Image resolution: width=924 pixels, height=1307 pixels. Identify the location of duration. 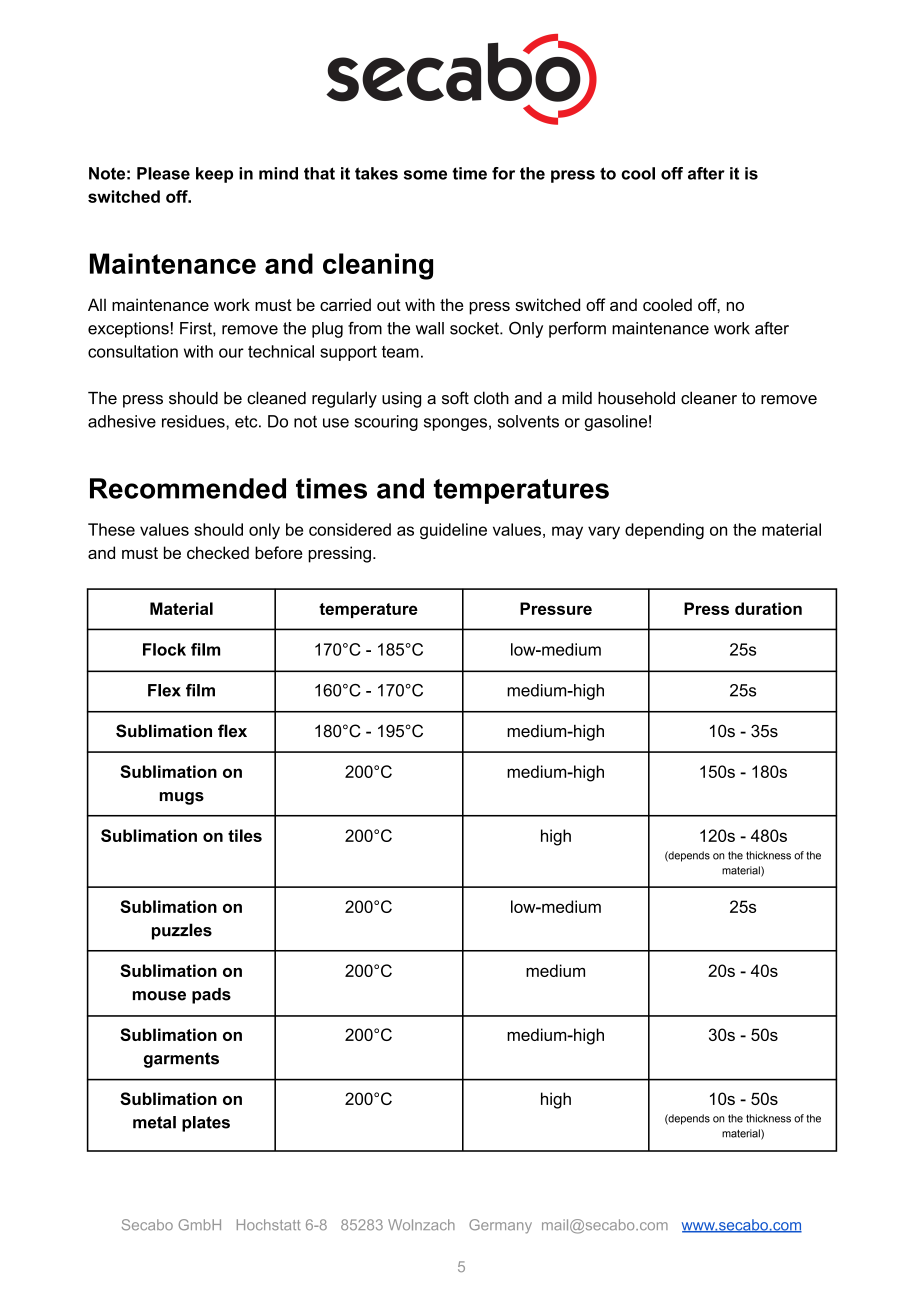
(768, 608).
